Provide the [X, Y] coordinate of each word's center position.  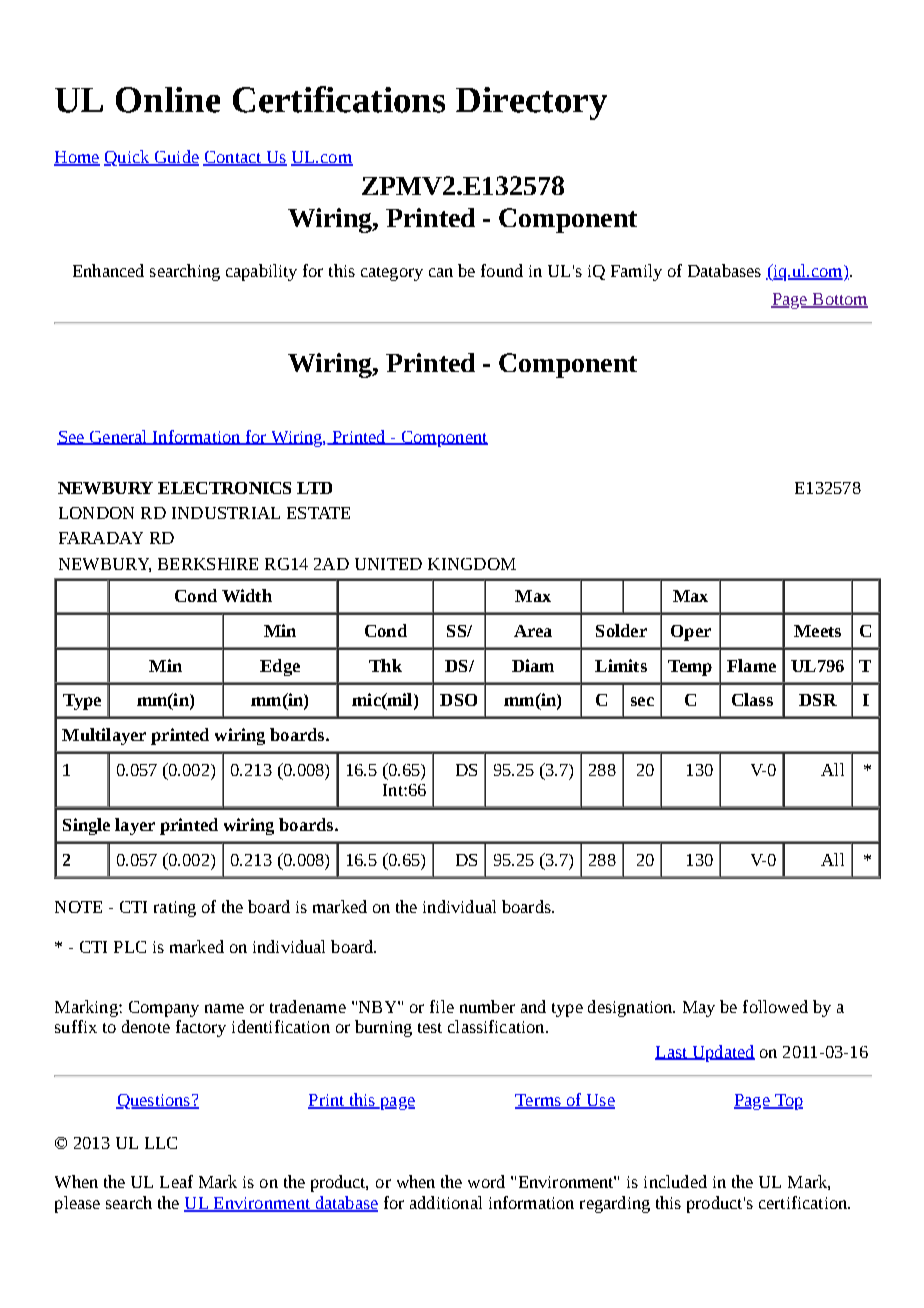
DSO [458, 700]
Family [636, 272]
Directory [531, 103]
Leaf [176, 1181]
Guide [175, 158]
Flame [751, 665]
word [486, 1181]
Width [247, 595]
